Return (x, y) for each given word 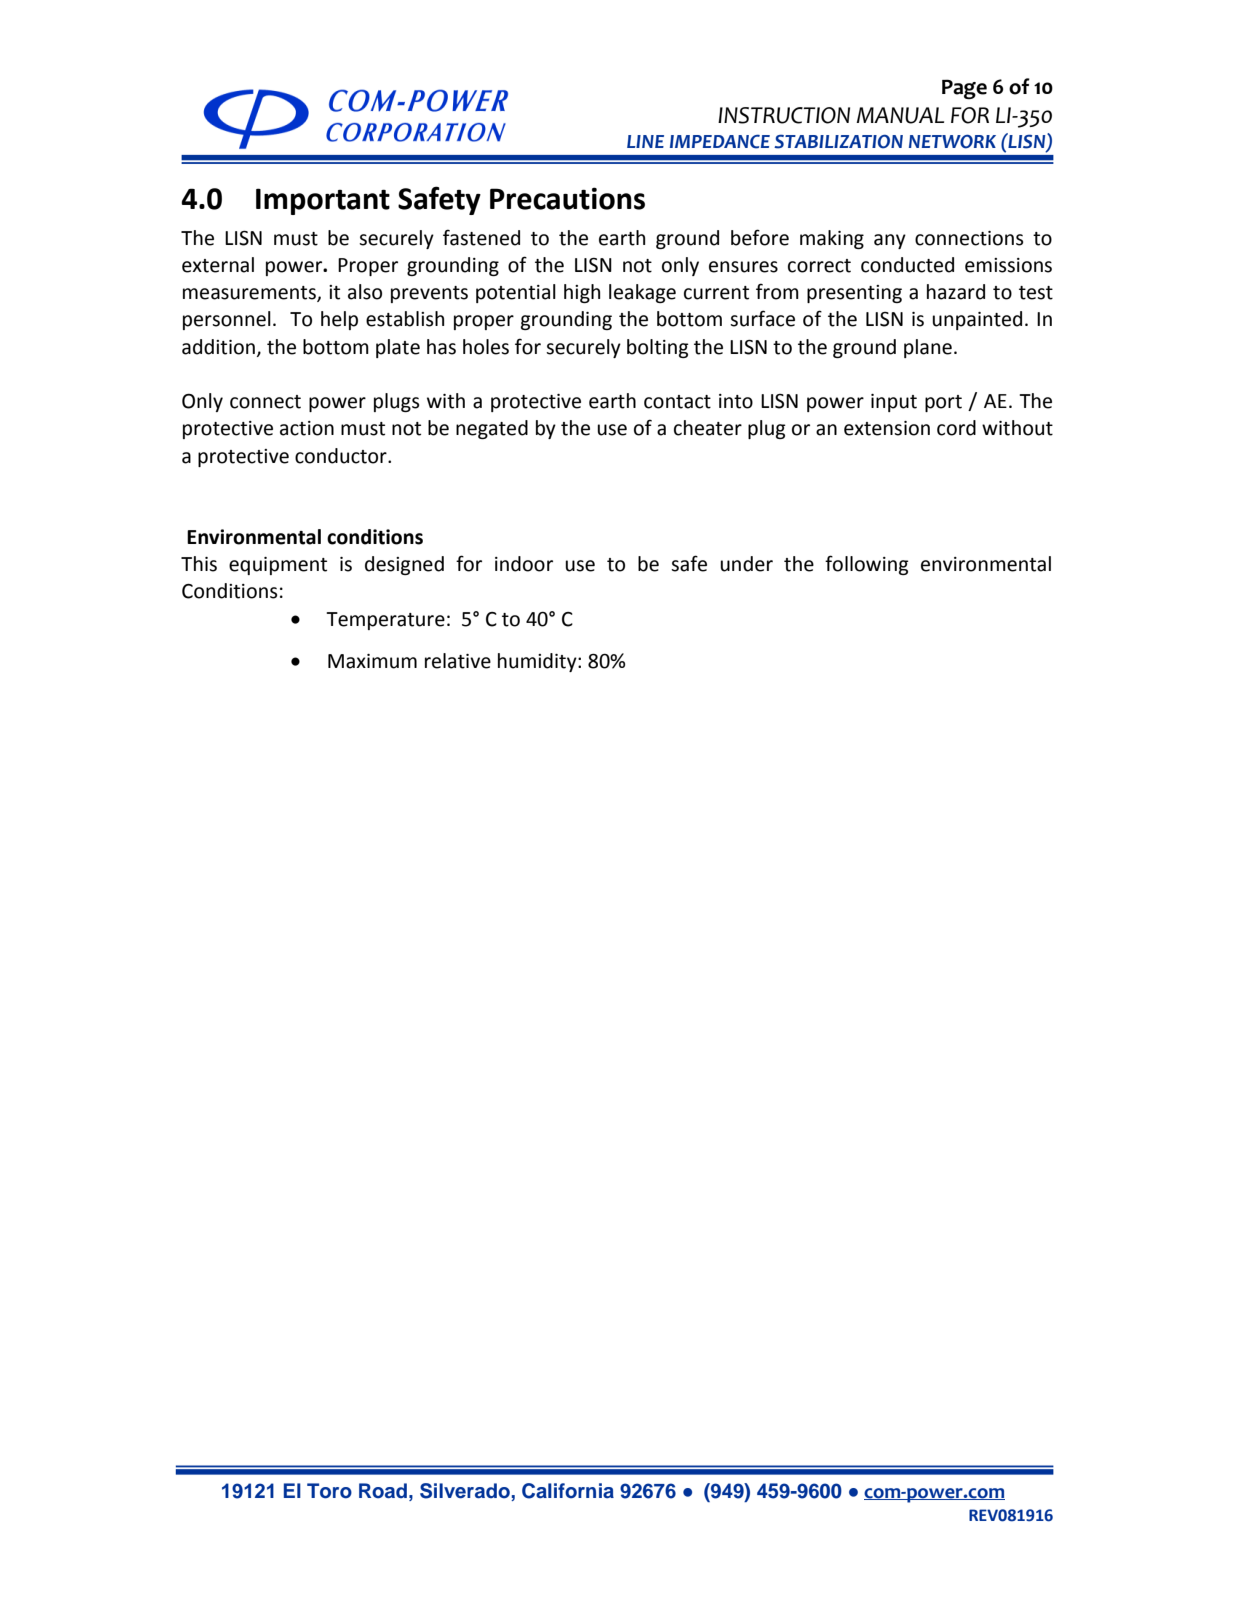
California (568, 1491)
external (218, 265)
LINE (645, 141)
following (867, 565)
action (307, 428)
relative (458, 661)
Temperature (385, 621)
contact (677, 402)
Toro (329, 1491)
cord (956, 428)
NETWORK (952, 141)
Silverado (466, 1492)
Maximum (372, 661)
